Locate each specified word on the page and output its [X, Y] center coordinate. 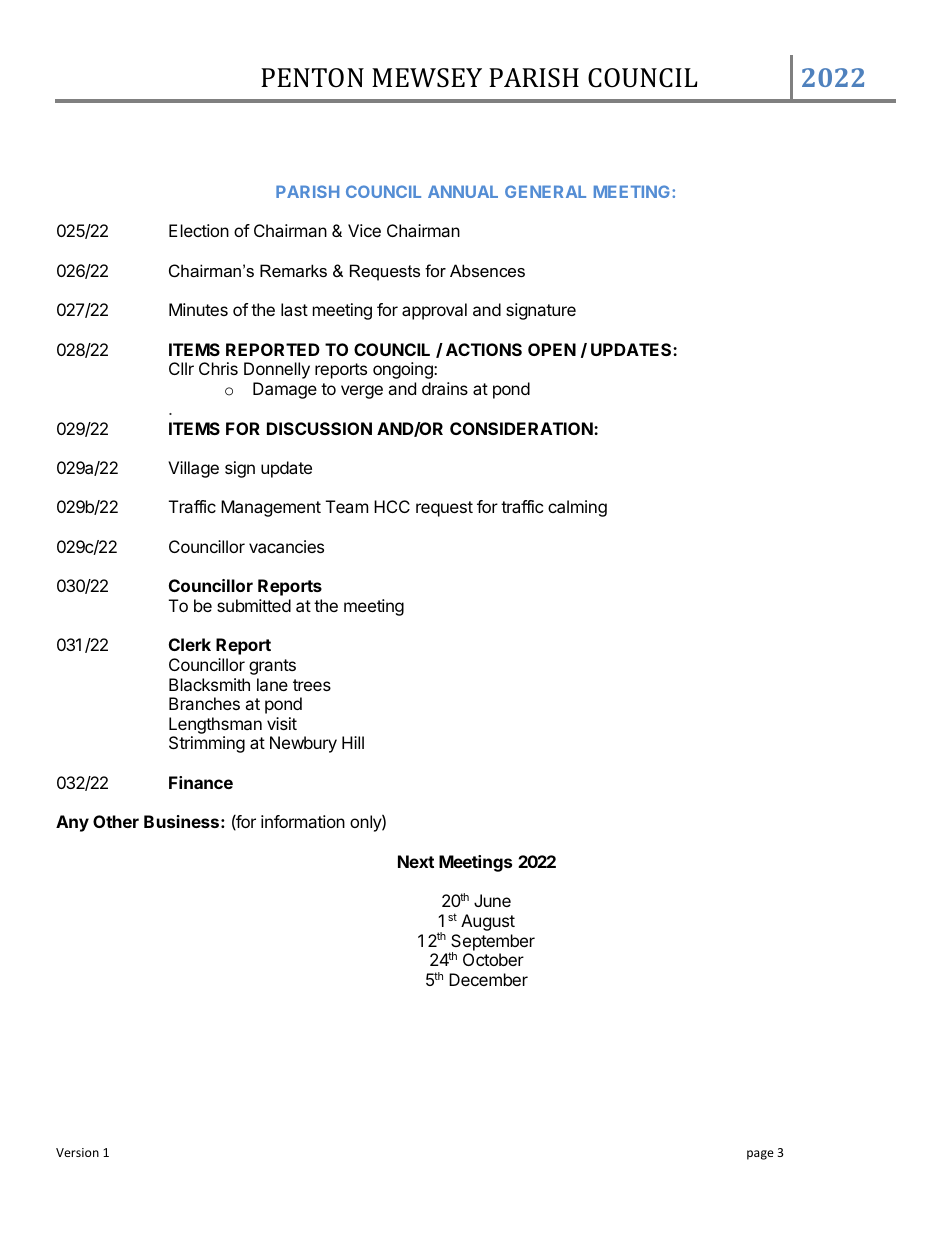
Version [77, 1152]
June [492, 900]
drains [445, 388]
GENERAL [545, 191]
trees [312, 685]
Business [181, 821]
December [488, 979]
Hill [353, 742]
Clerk [190, 644]
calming [577, 508]
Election [199, 230]
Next [416, 861]
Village [193, 469]
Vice [364, 230]
